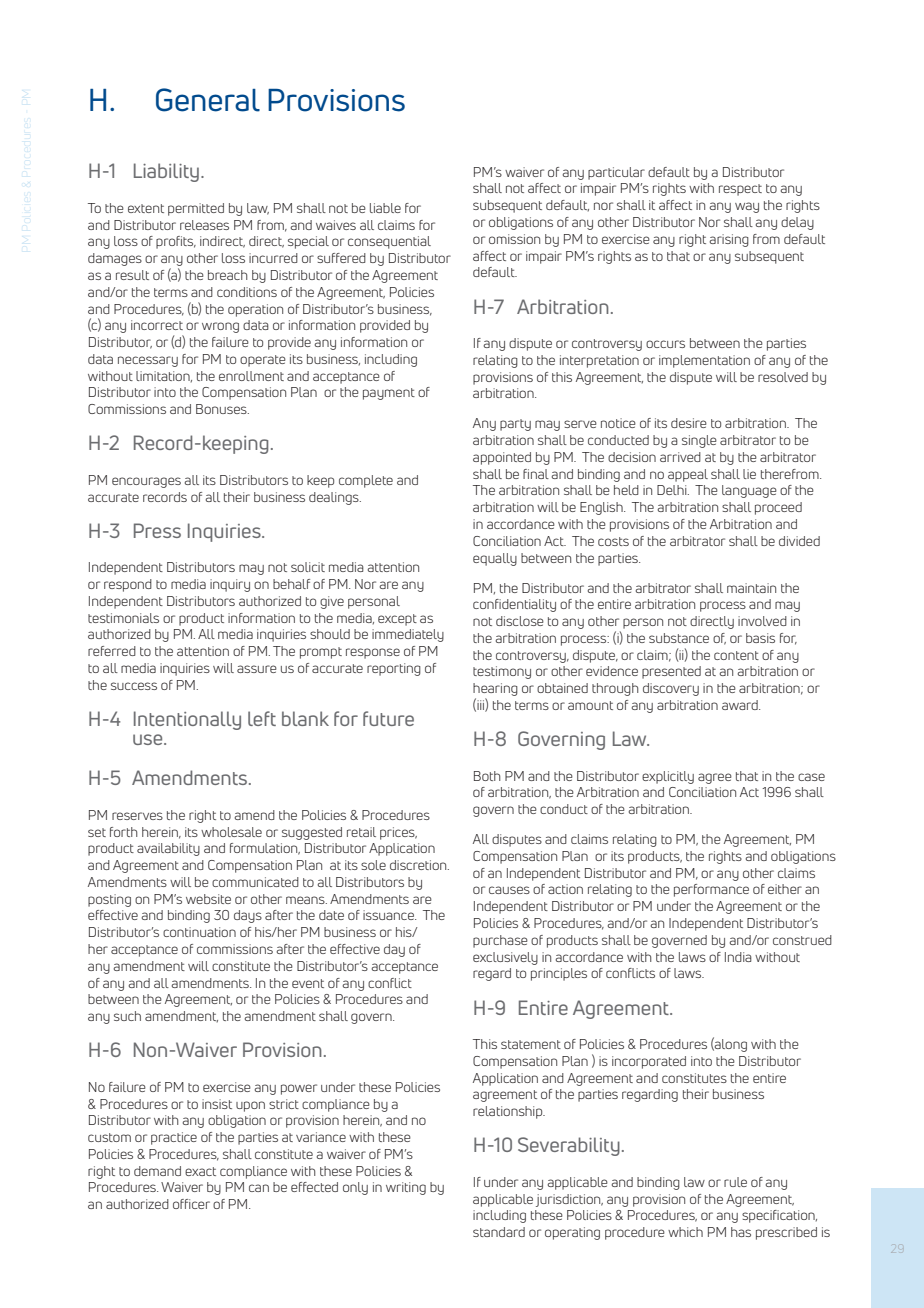  I want to click on General, so click(208, 100).
